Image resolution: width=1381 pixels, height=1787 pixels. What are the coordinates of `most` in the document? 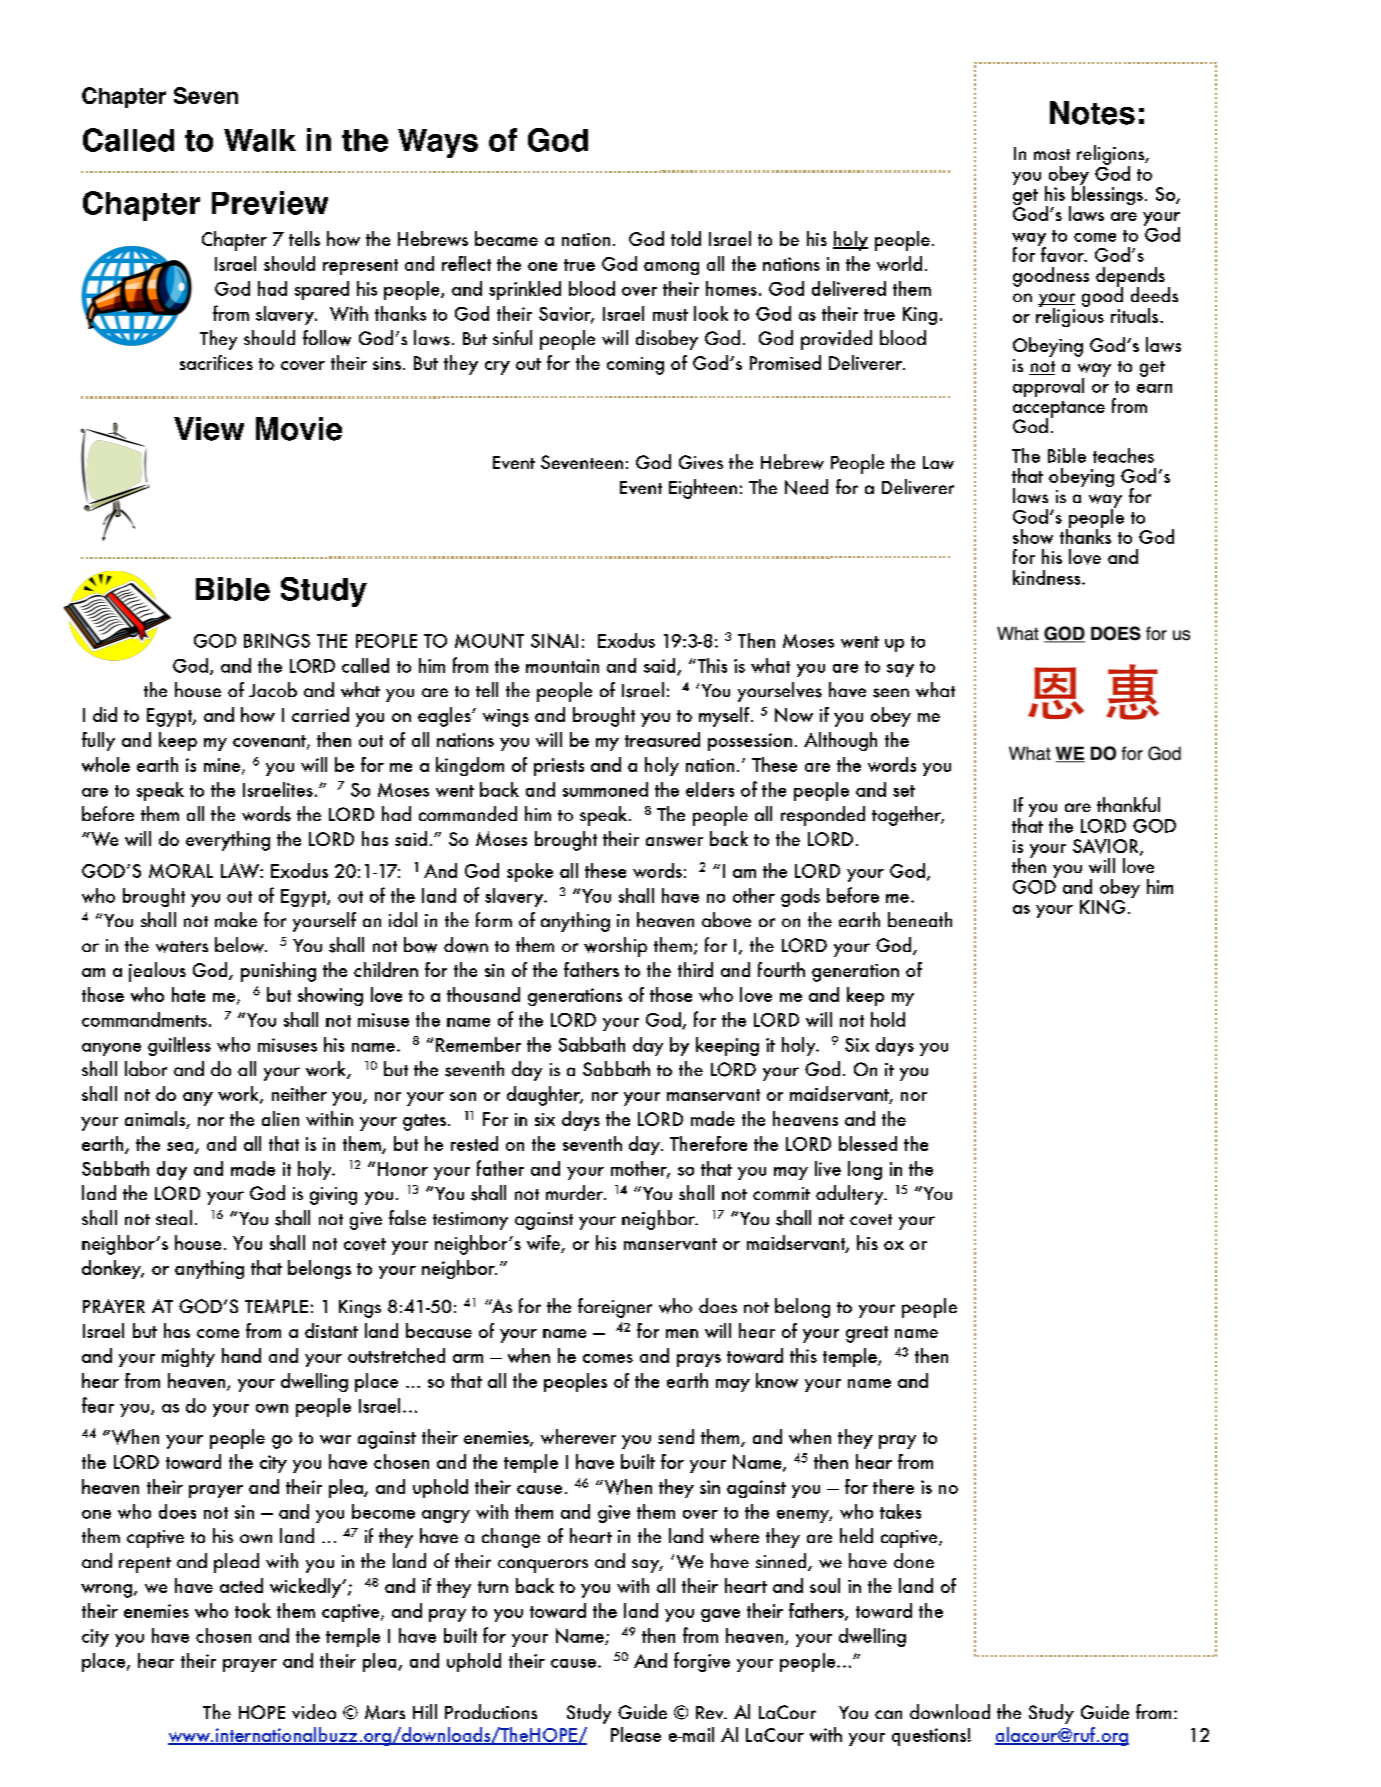 It's located at (1052, 154).
